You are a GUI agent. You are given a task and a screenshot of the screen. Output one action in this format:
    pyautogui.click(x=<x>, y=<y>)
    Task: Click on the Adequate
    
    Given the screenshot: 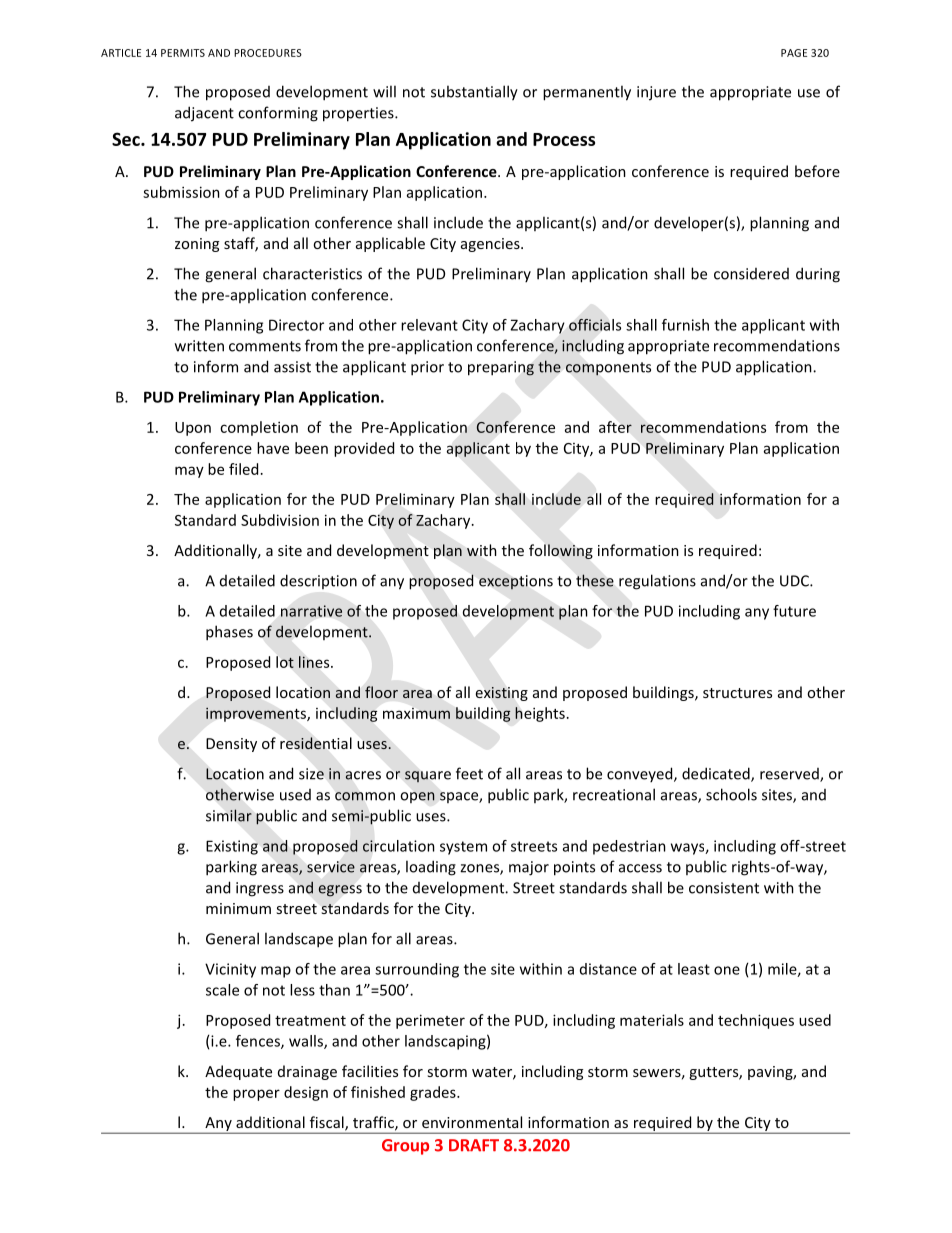 What is the action you would take?
    pyautogui.click(x=238, y=1072)
